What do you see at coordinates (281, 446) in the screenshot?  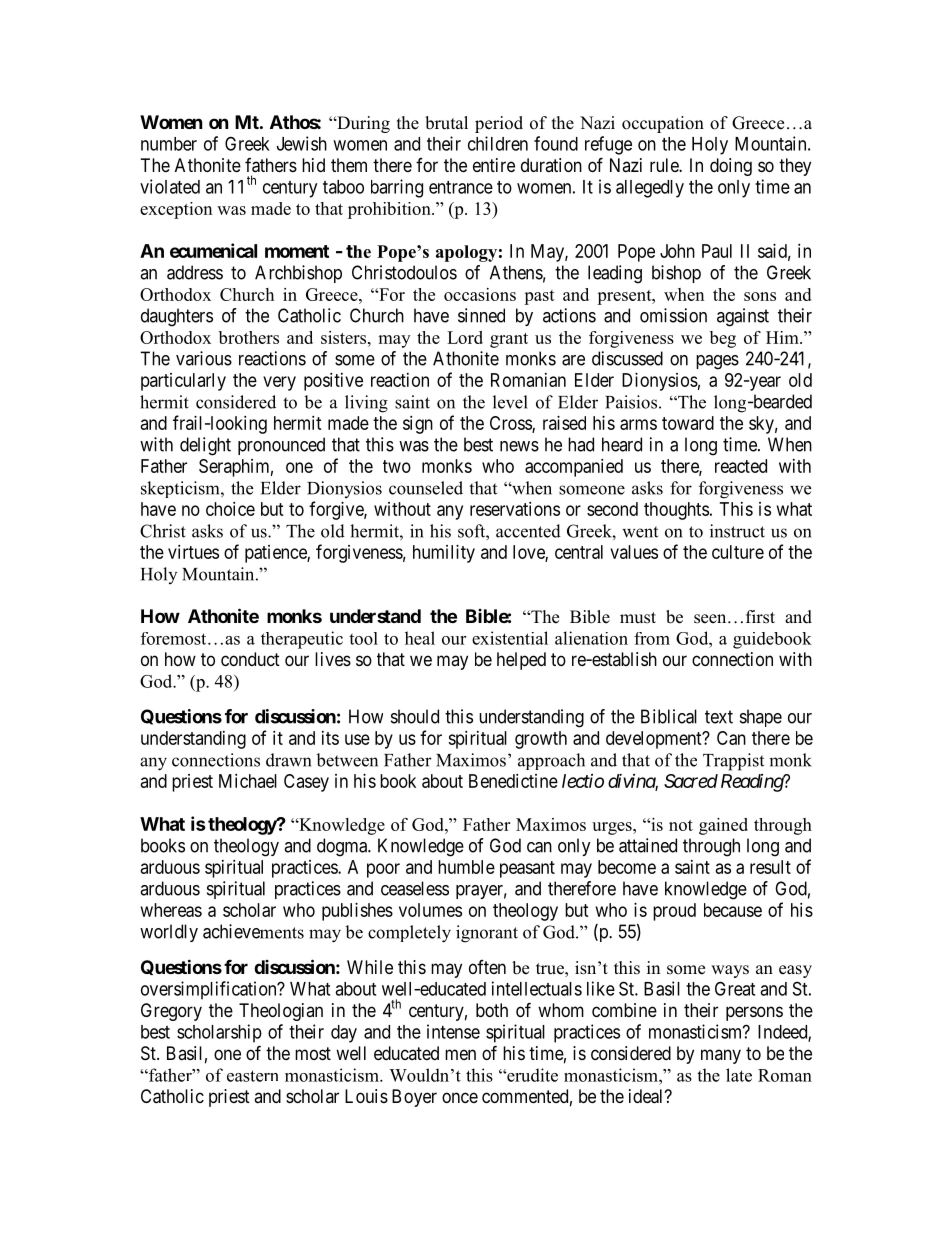 I see `pronounced` at bounding box center [281, 446].
